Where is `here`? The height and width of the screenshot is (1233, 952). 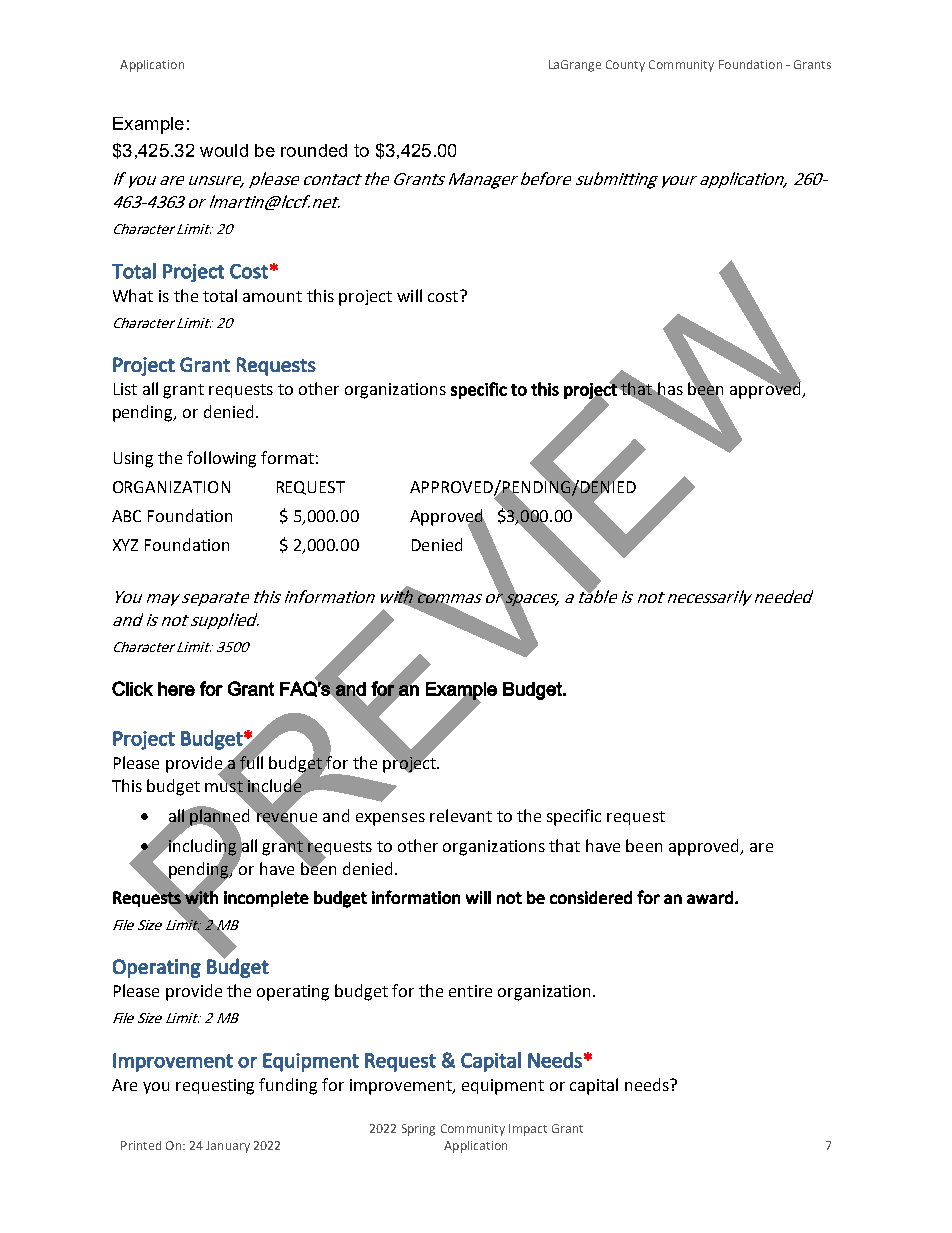 here is located at coordinates (176, 689).
